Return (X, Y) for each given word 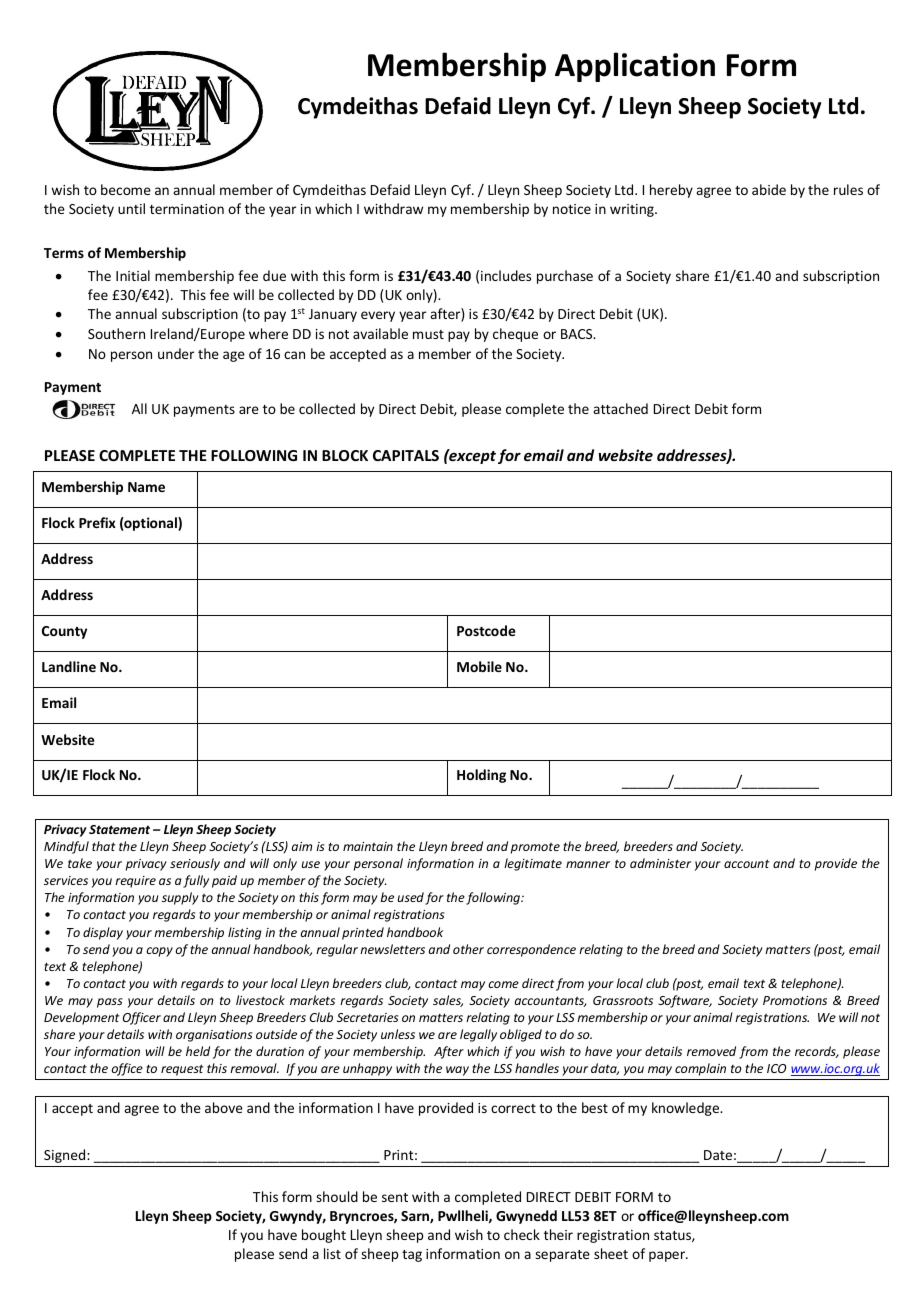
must (428, 334)
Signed (66, 1156)
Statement (119, 829)
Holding (481, 776)
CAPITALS (406, 455)
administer (660, 863)
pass (110, 1003)
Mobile (479, 666)
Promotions (795, 1000)
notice (572, 209)
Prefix (97, 522)
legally (478, 1035)
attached (620, 408)
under (176, 353)
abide (769, 189)
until (131, 208)
